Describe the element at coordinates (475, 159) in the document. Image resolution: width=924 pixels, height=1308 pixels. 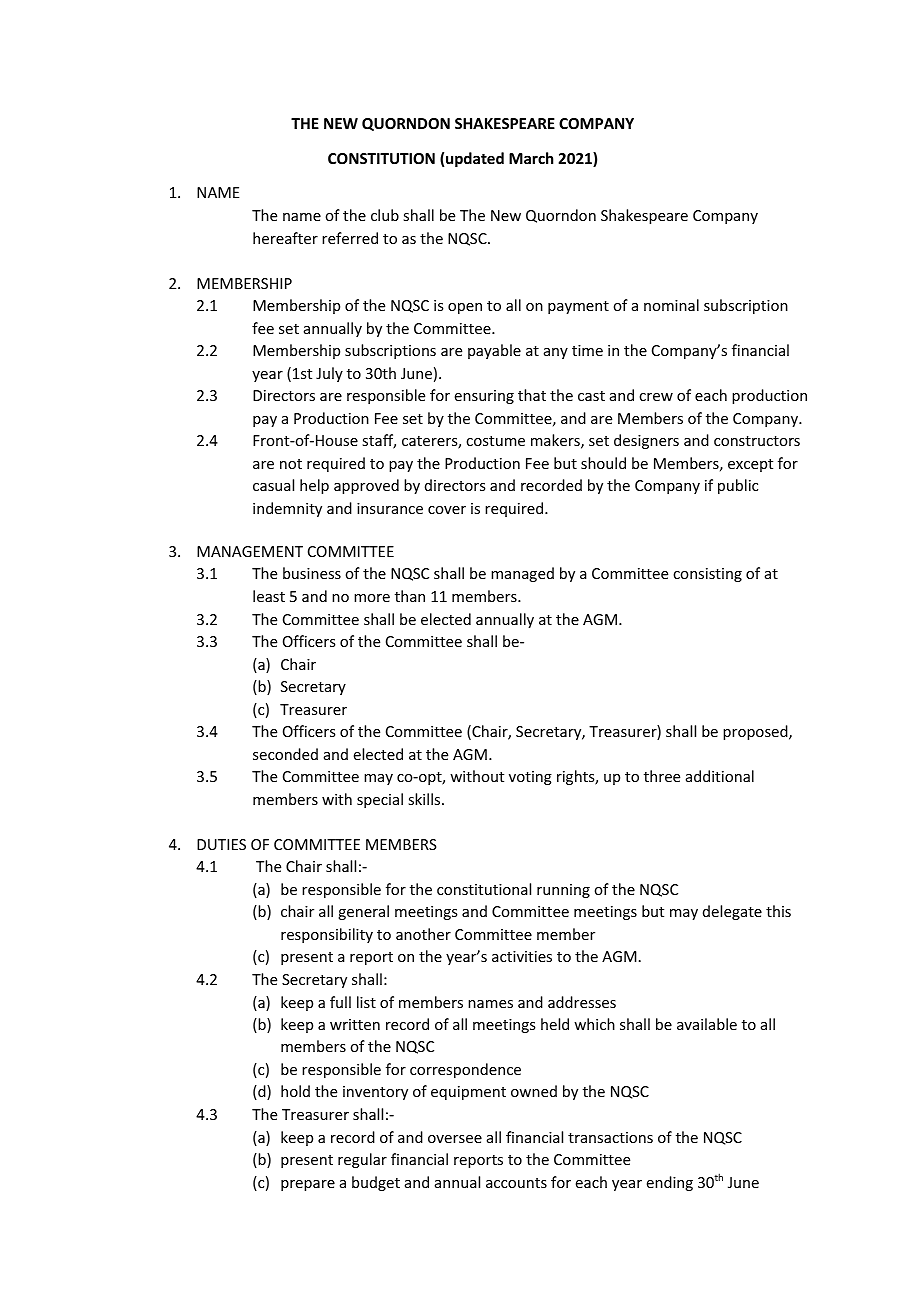
I see `updated` at that location.
